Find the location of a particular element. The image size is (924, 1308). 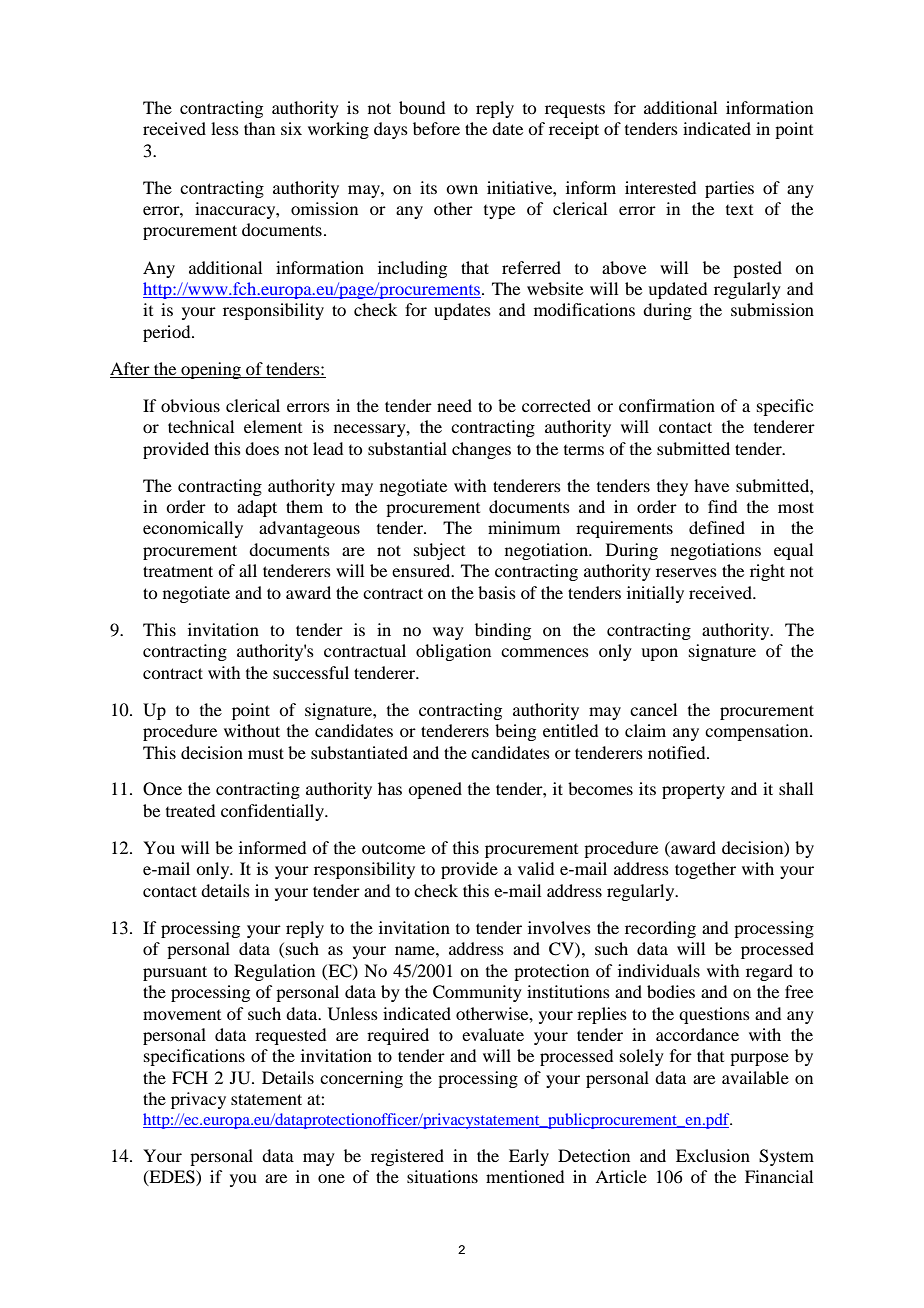

upon is located at coordinates (659, 654).
